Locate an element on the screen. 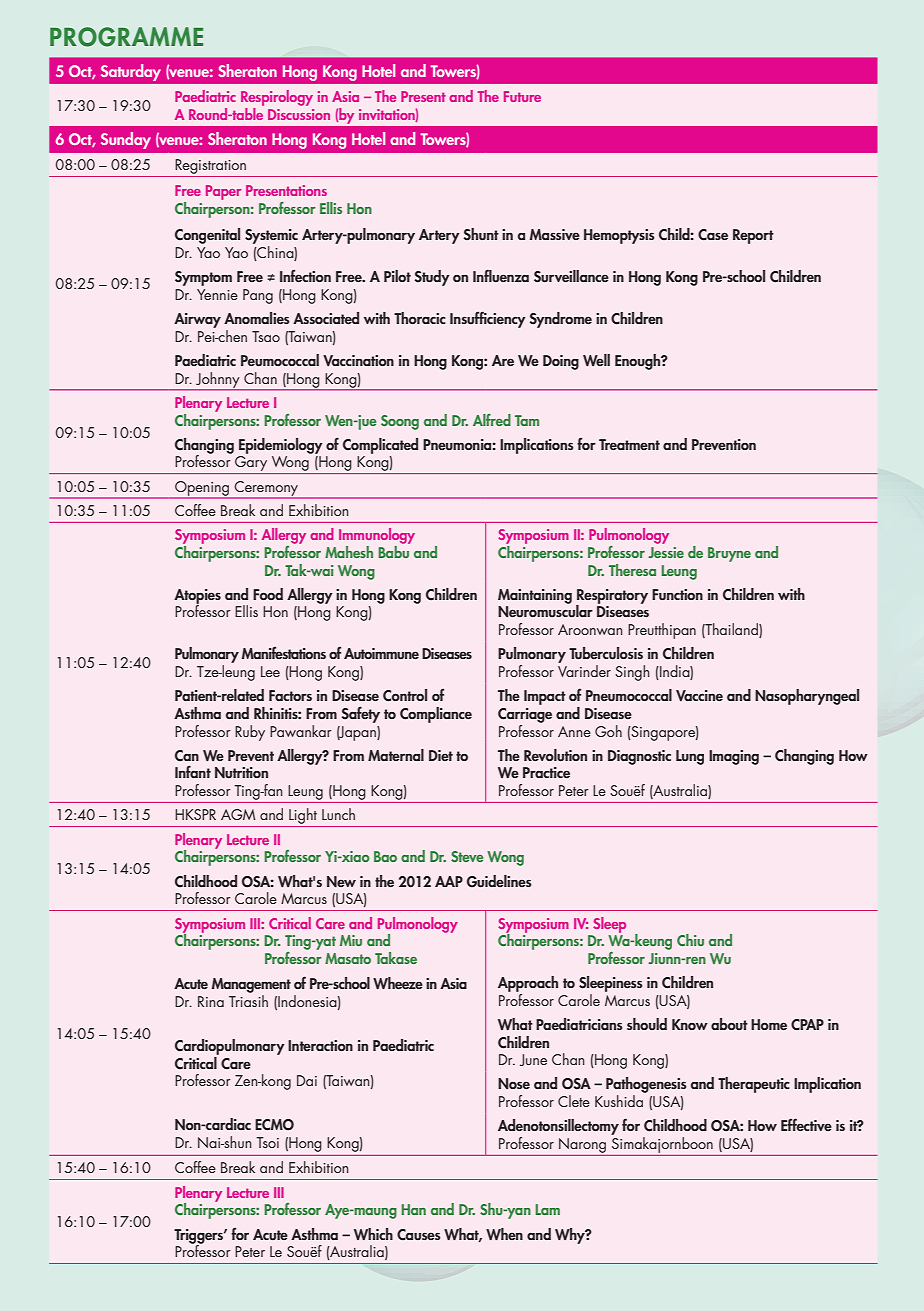 Image resolution: width=924 pixels, height=1311 pixels. Case is located at coordinates (713, 235).
